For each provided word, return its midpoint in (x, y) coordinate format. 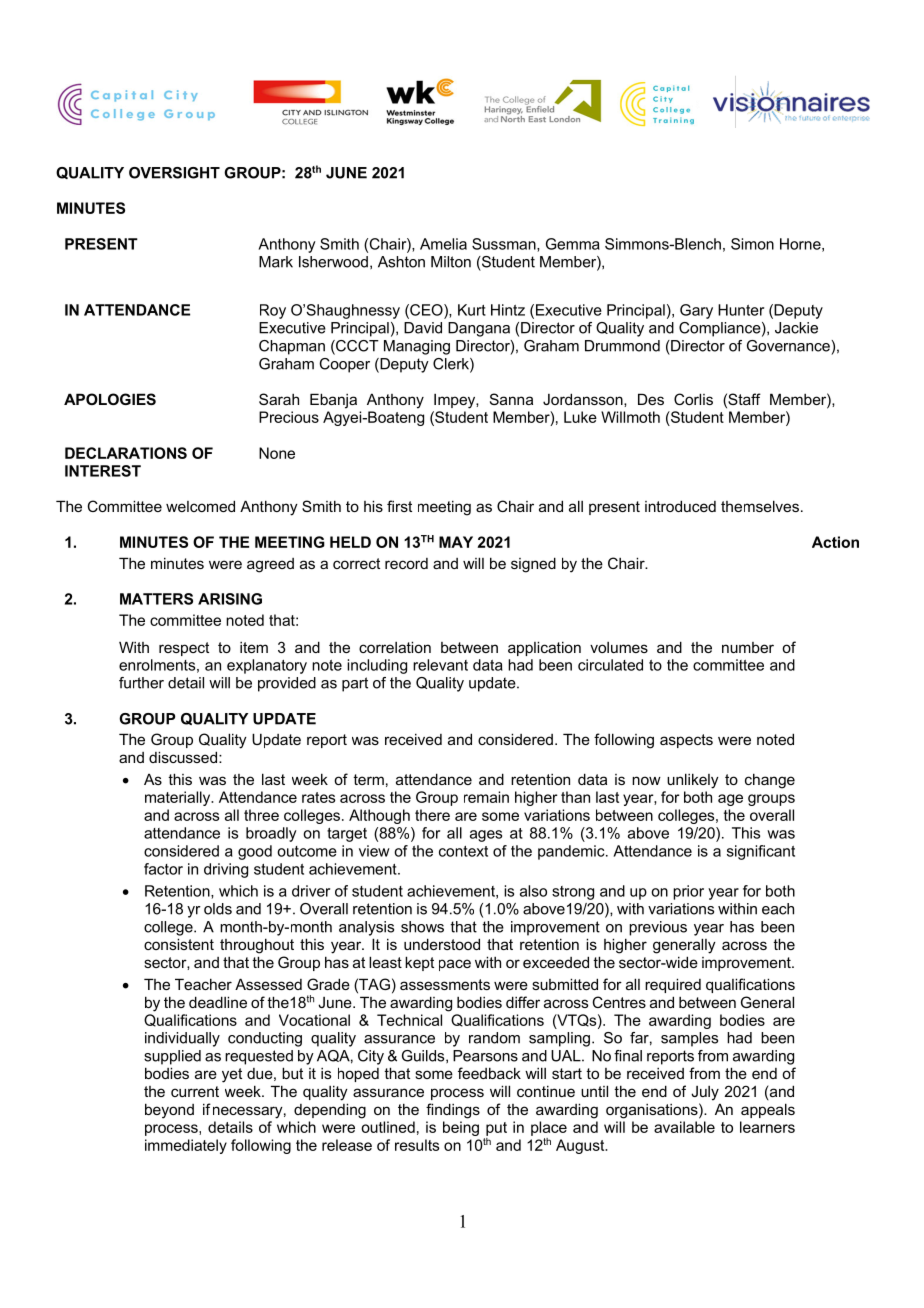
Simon (752, 244)
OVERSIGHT (174, 173)
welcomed (200, 506)
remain (486, 797)
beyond (169, 1111)
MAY (456, 542)
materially (179, 798)
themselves (760, 506)
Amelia (443, 244)
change (770, 781)
